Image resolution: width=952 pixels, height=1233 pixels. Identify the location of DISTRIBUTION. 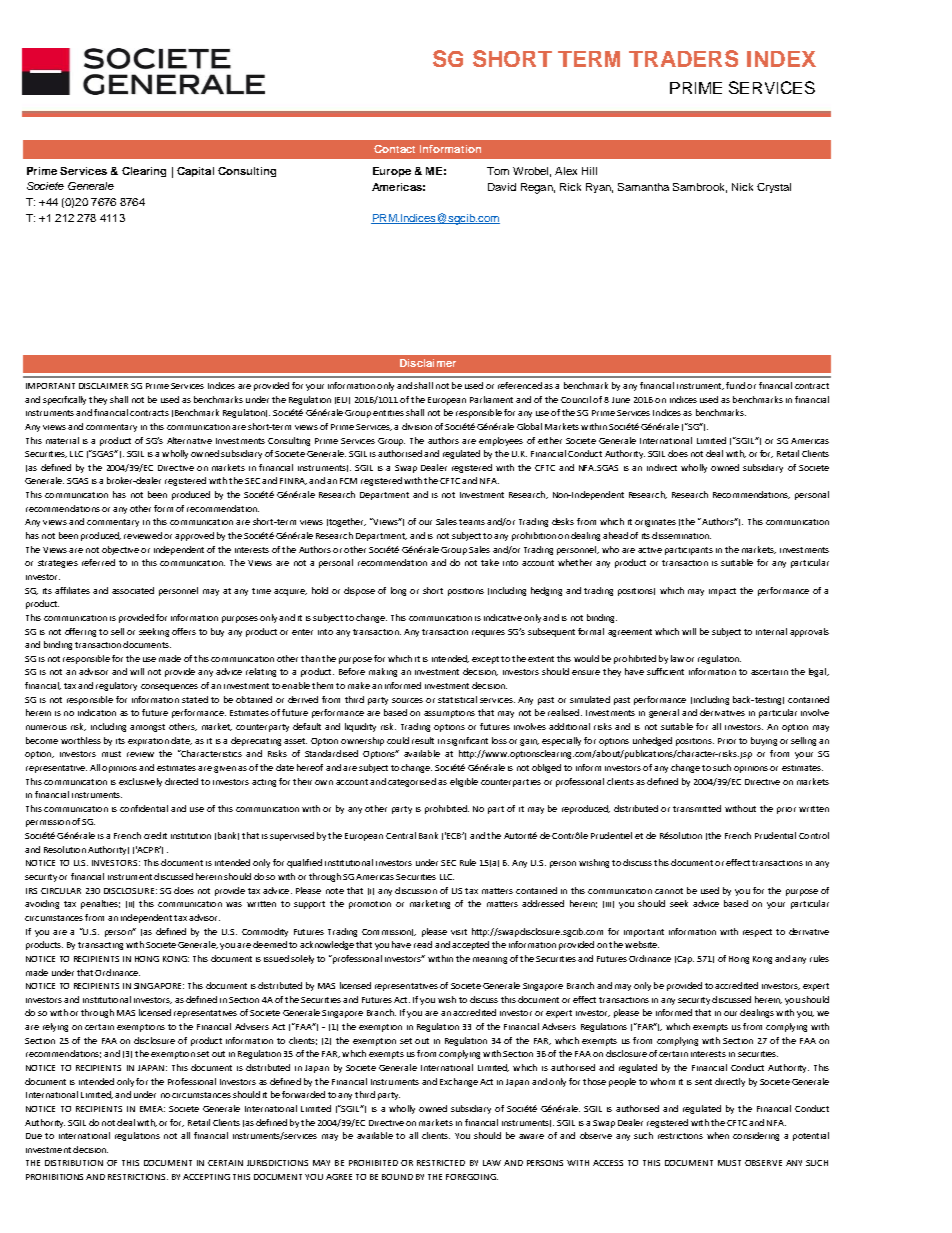
(74, 1163).
